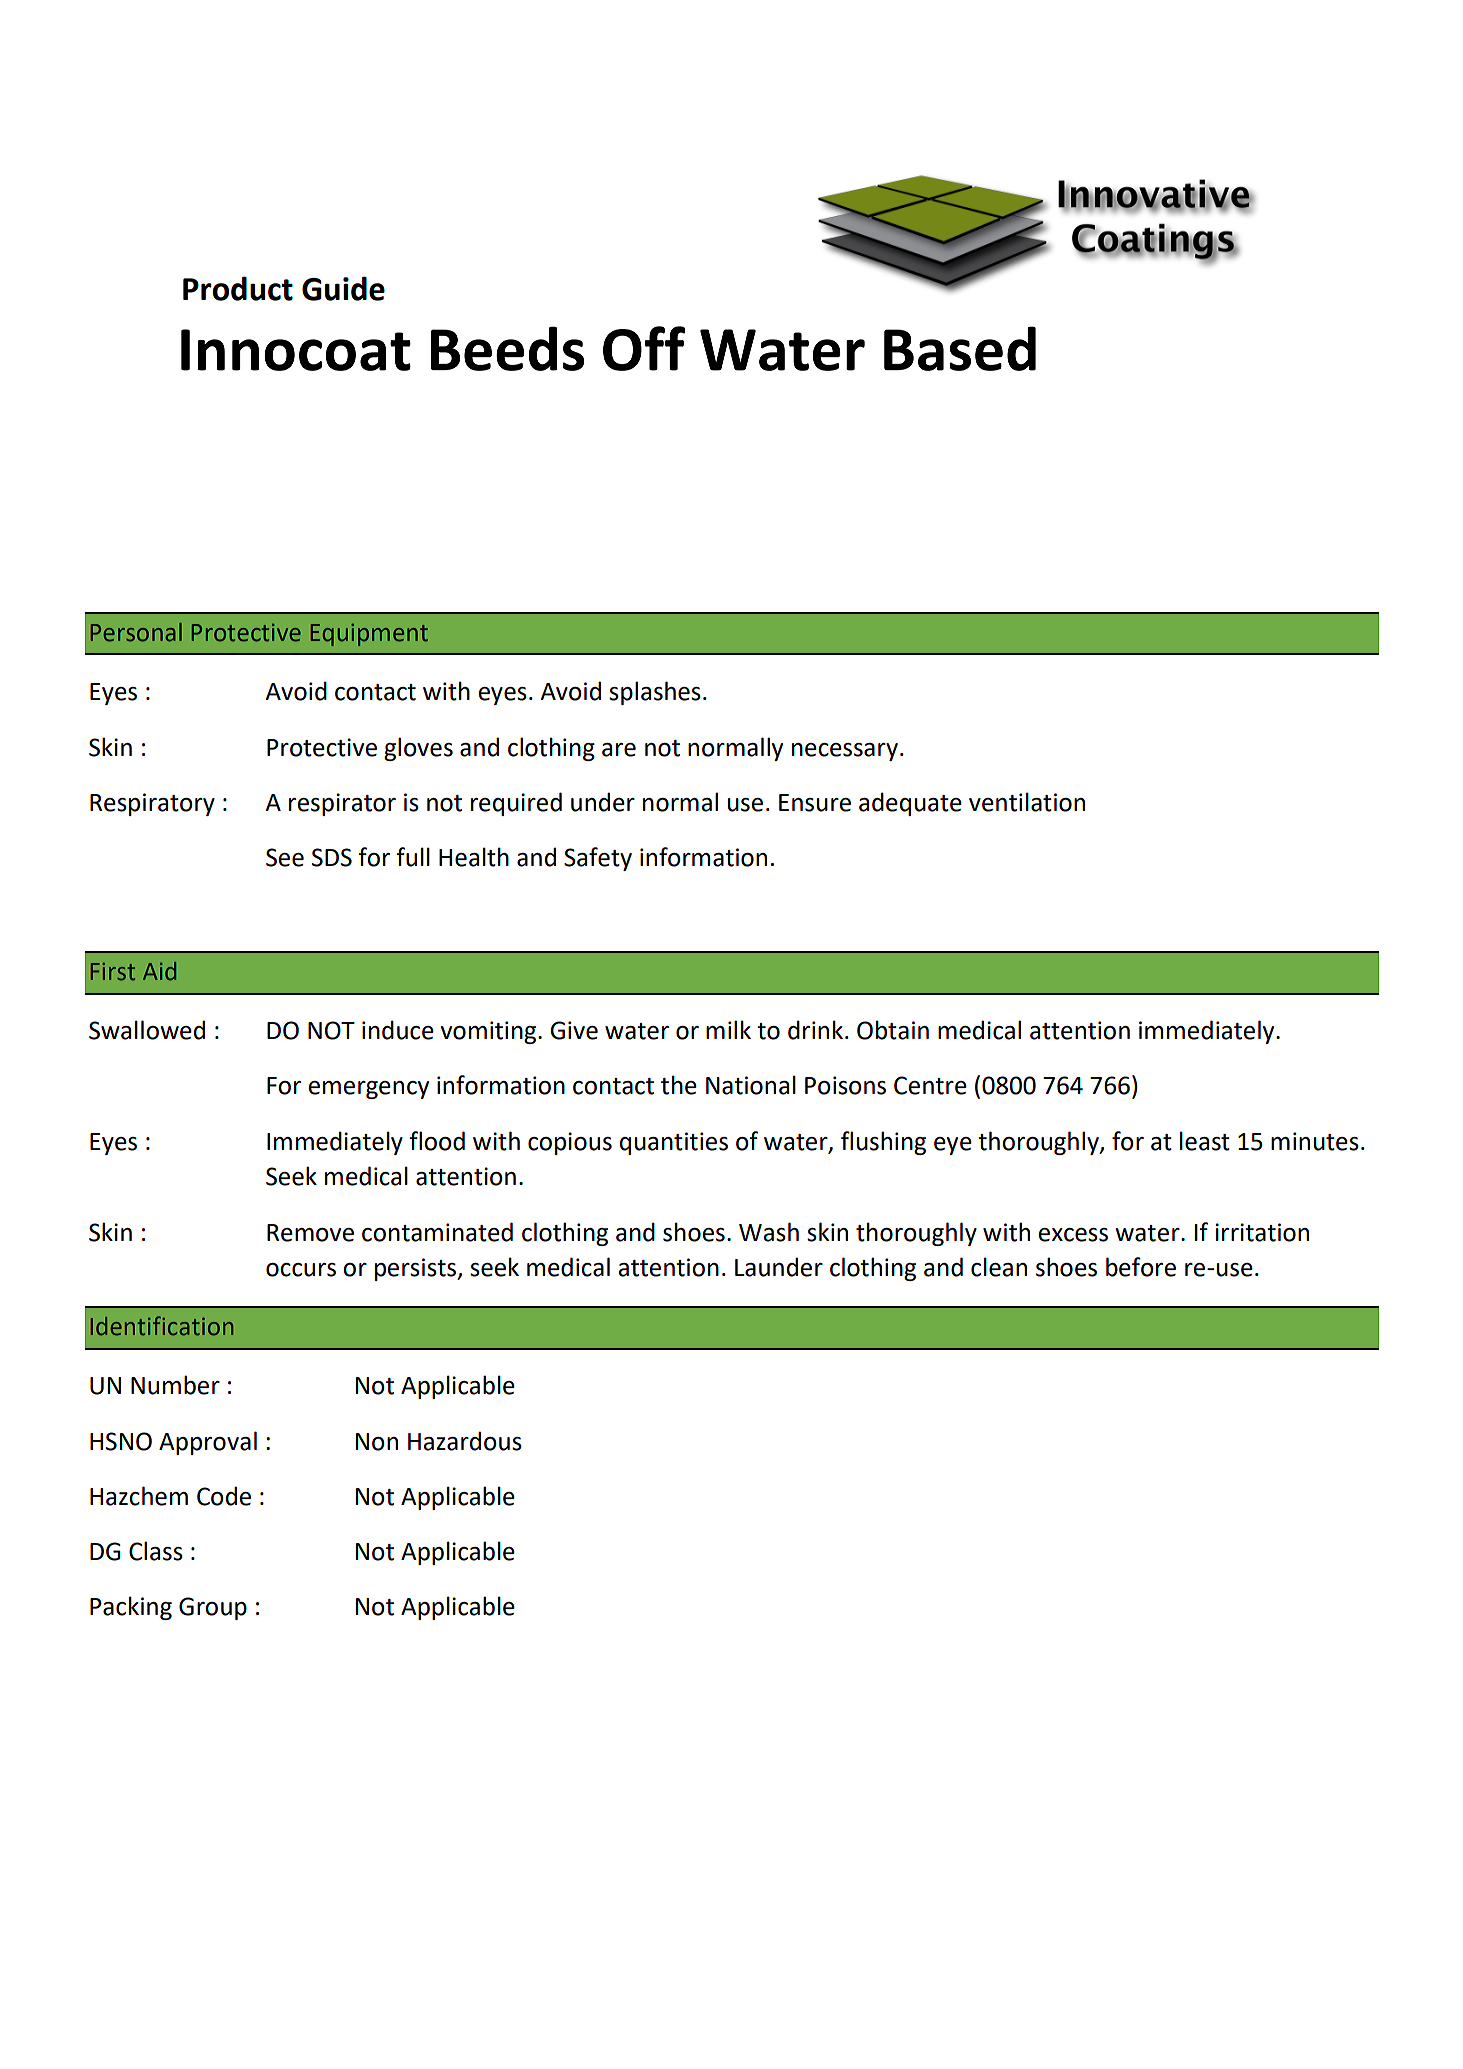 This document has height=2069, width=1463. I want to click on Off, so click(644, 348).
